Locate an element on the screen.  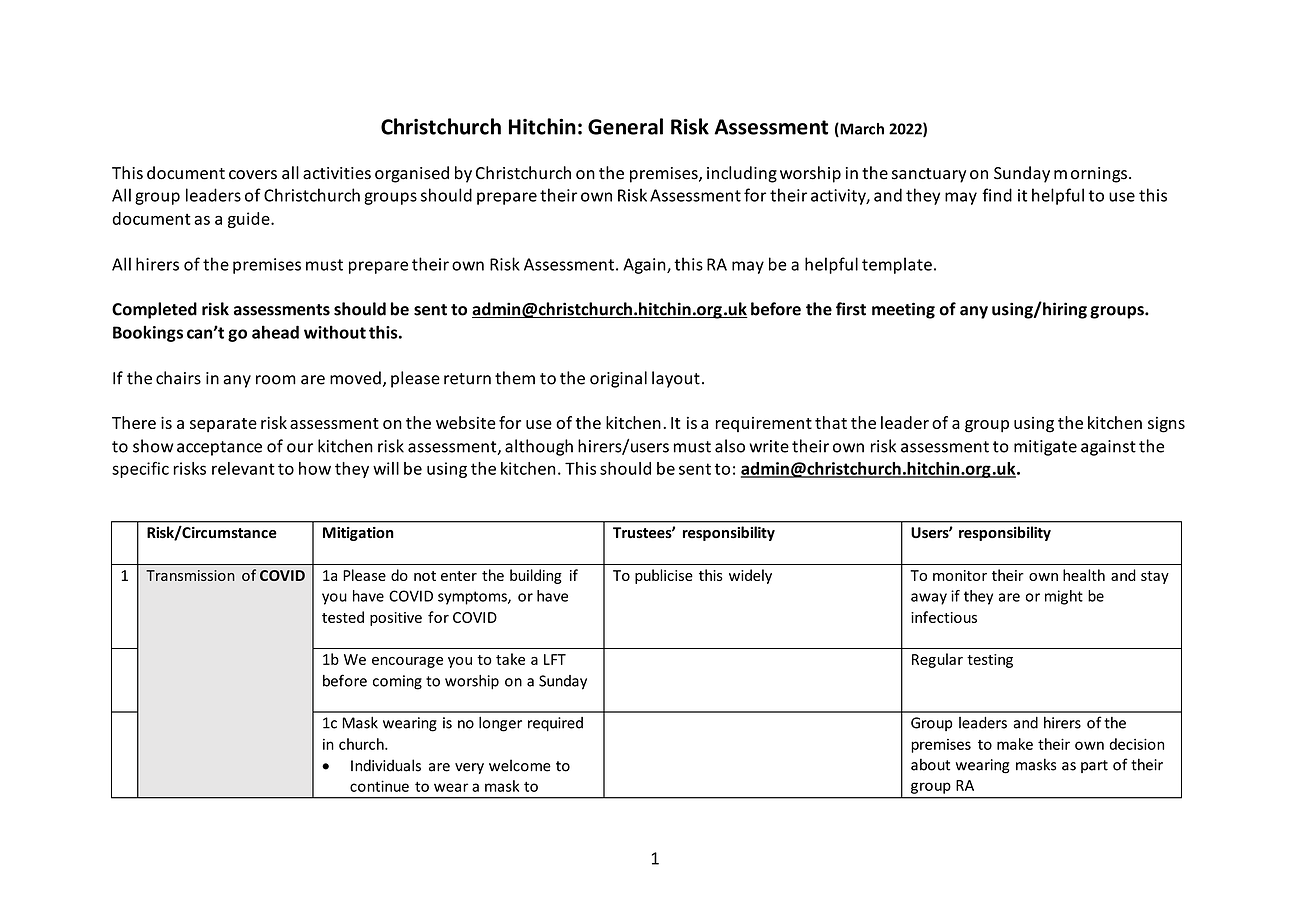
Individuals is located at coordinates (386, 765).
